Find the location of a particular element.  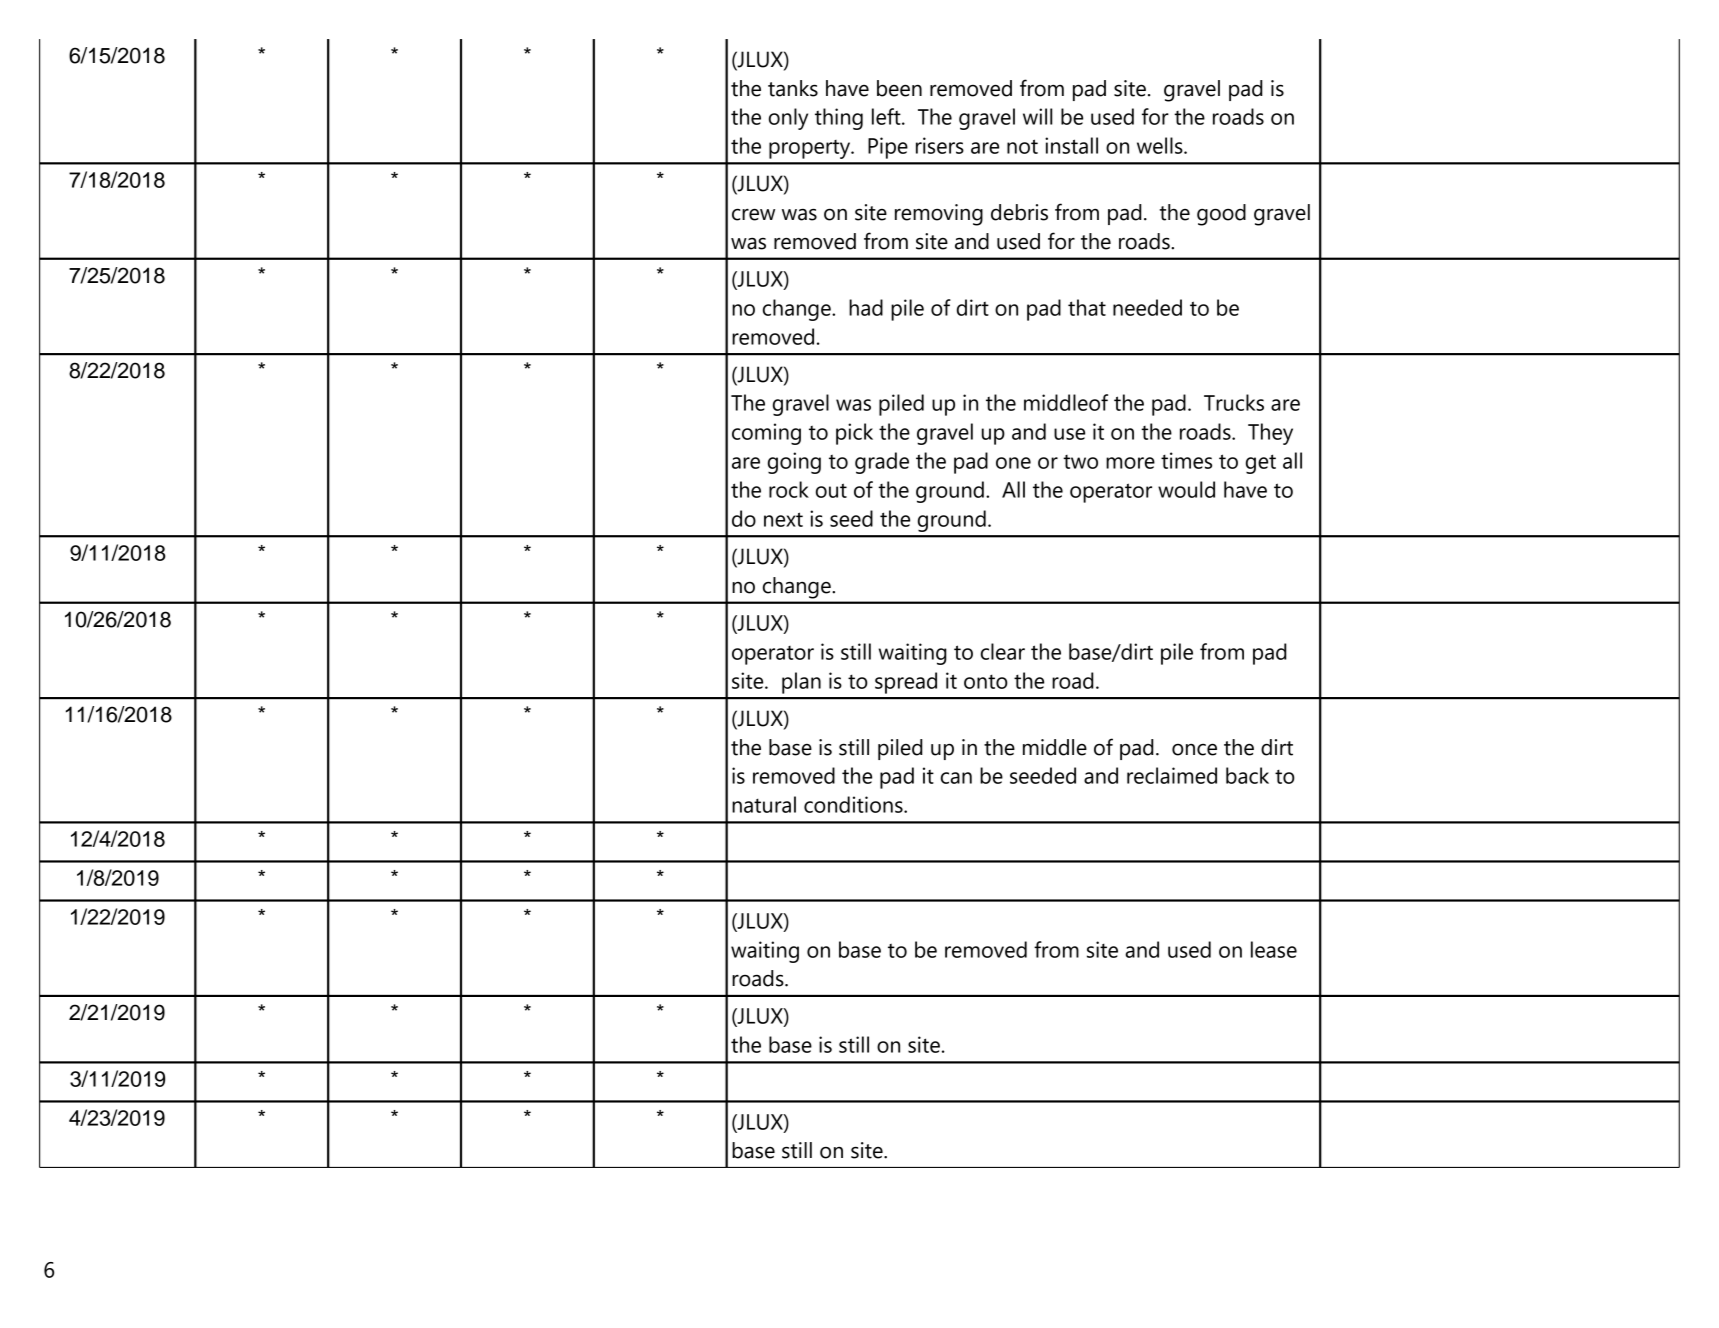

conditions is located at coordinates (854, 804).
